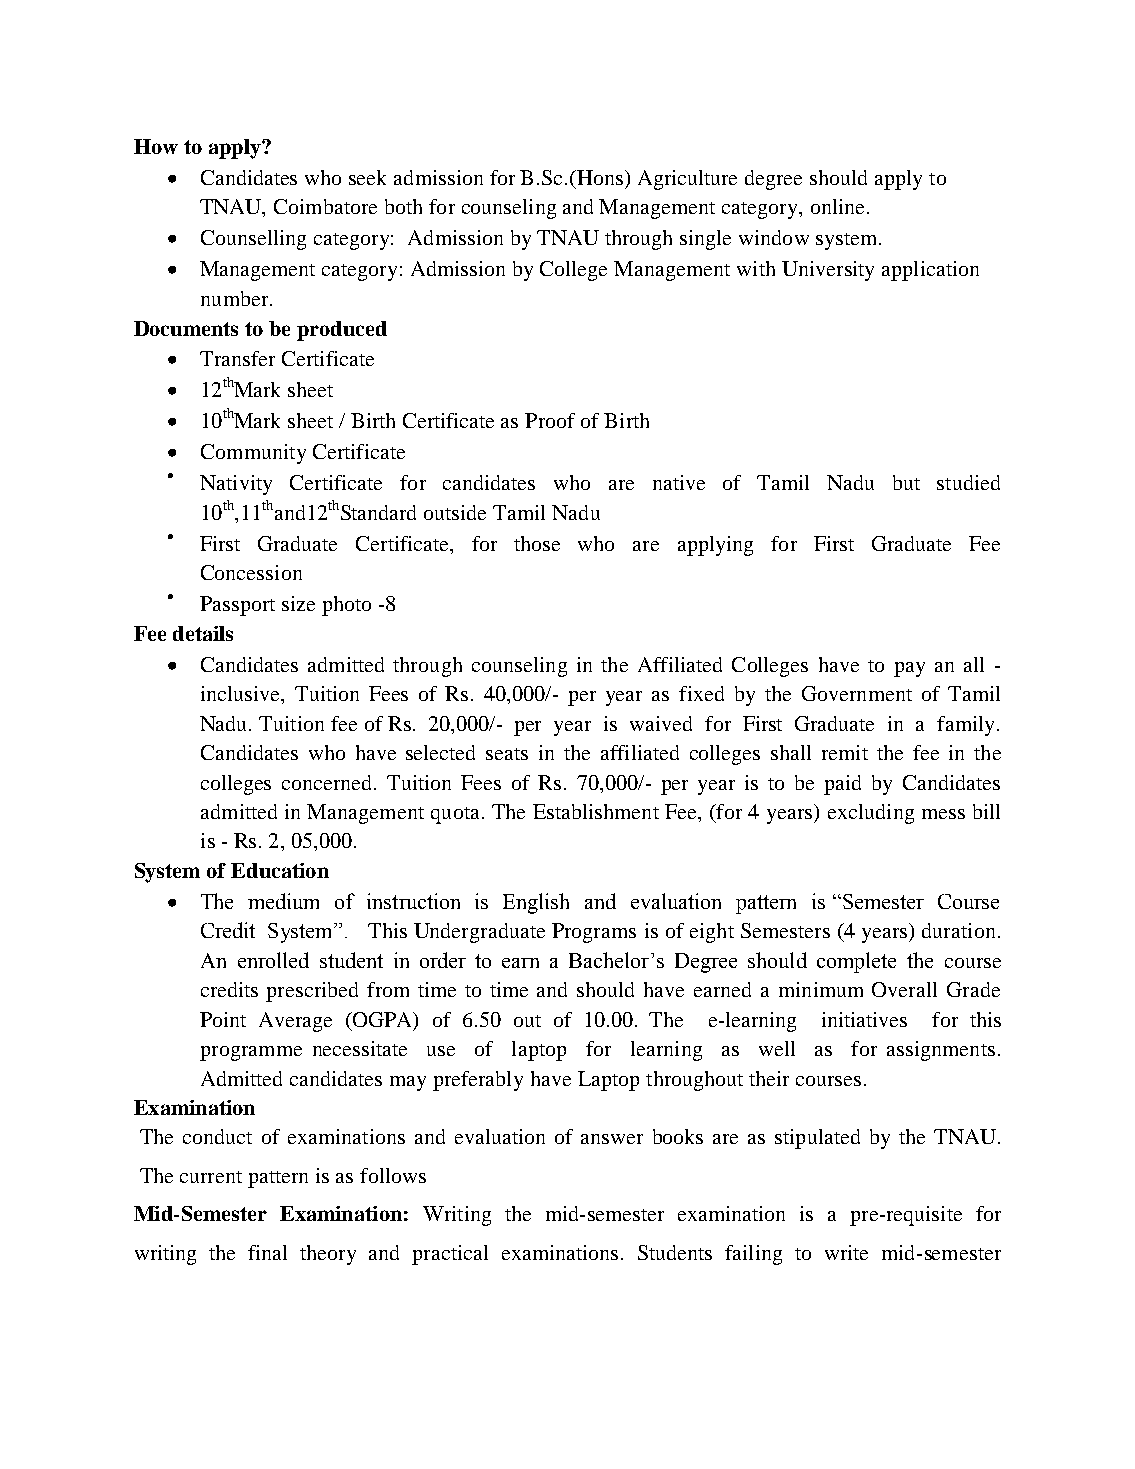 The image size is (1135, 1469). I want to click on Nativity, so click(236, 485).
